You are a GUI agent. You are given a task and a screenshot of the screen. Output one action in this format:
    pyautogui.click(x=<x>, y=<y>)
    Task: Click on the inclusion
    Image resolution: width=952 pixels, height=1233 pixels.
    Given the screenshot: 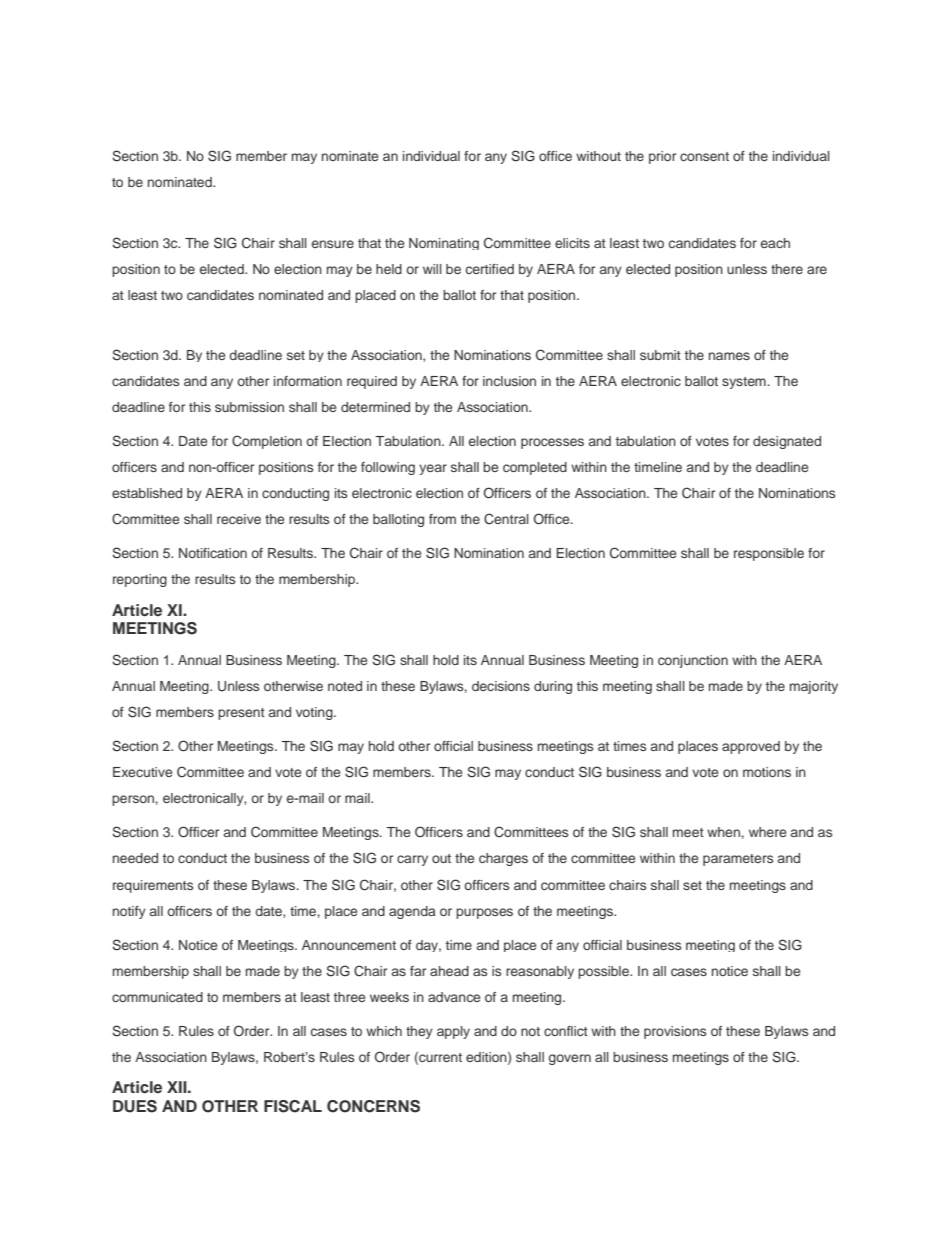 What is the action you would take?
    pyautogui.click(x=509, y=381)
